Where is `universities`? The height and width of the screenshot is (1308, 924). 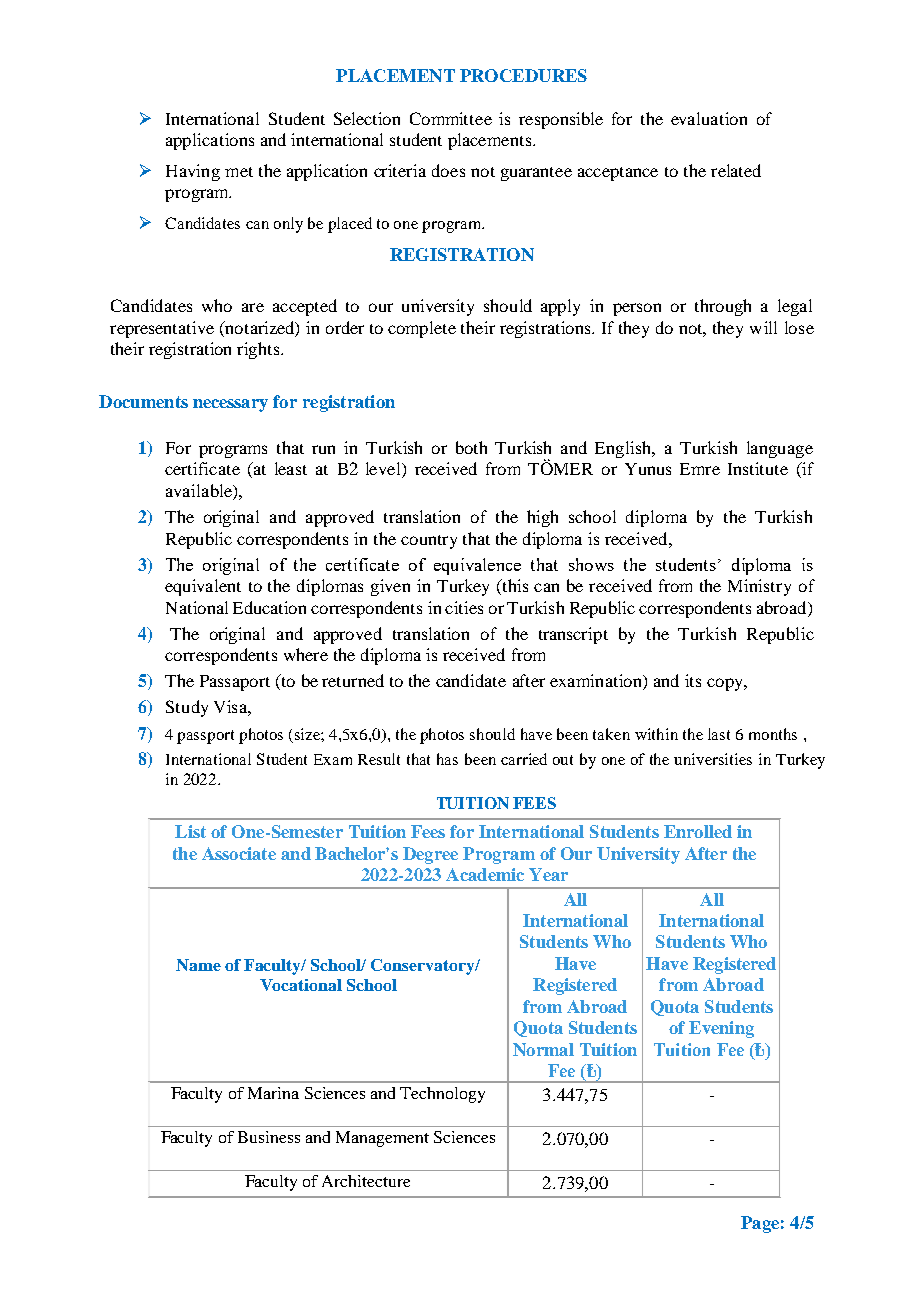
universities is located at coordinates (713, 759).
